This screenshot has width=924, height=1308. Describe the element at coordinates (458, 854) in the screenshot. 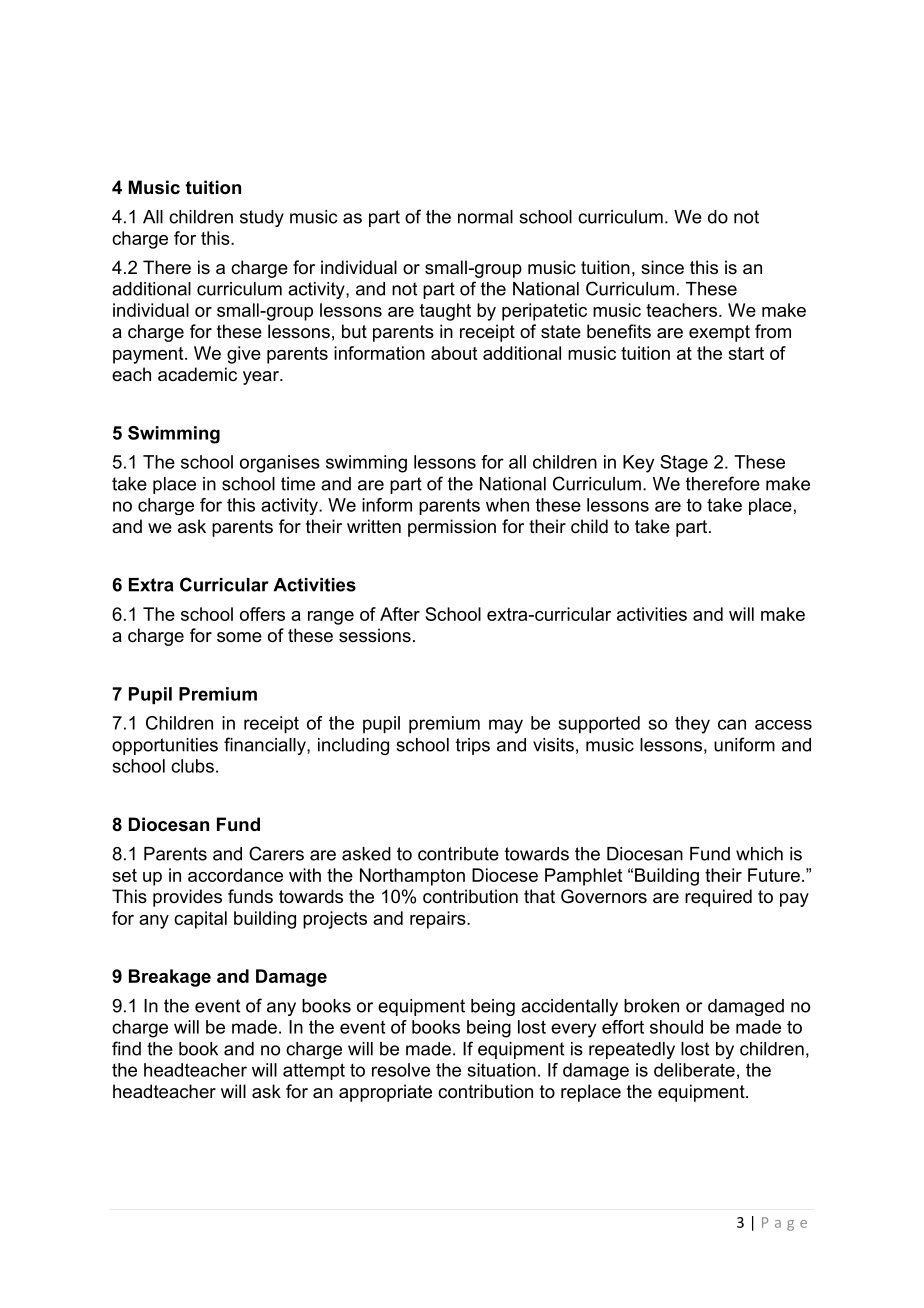

I see `contribute` at that location.
